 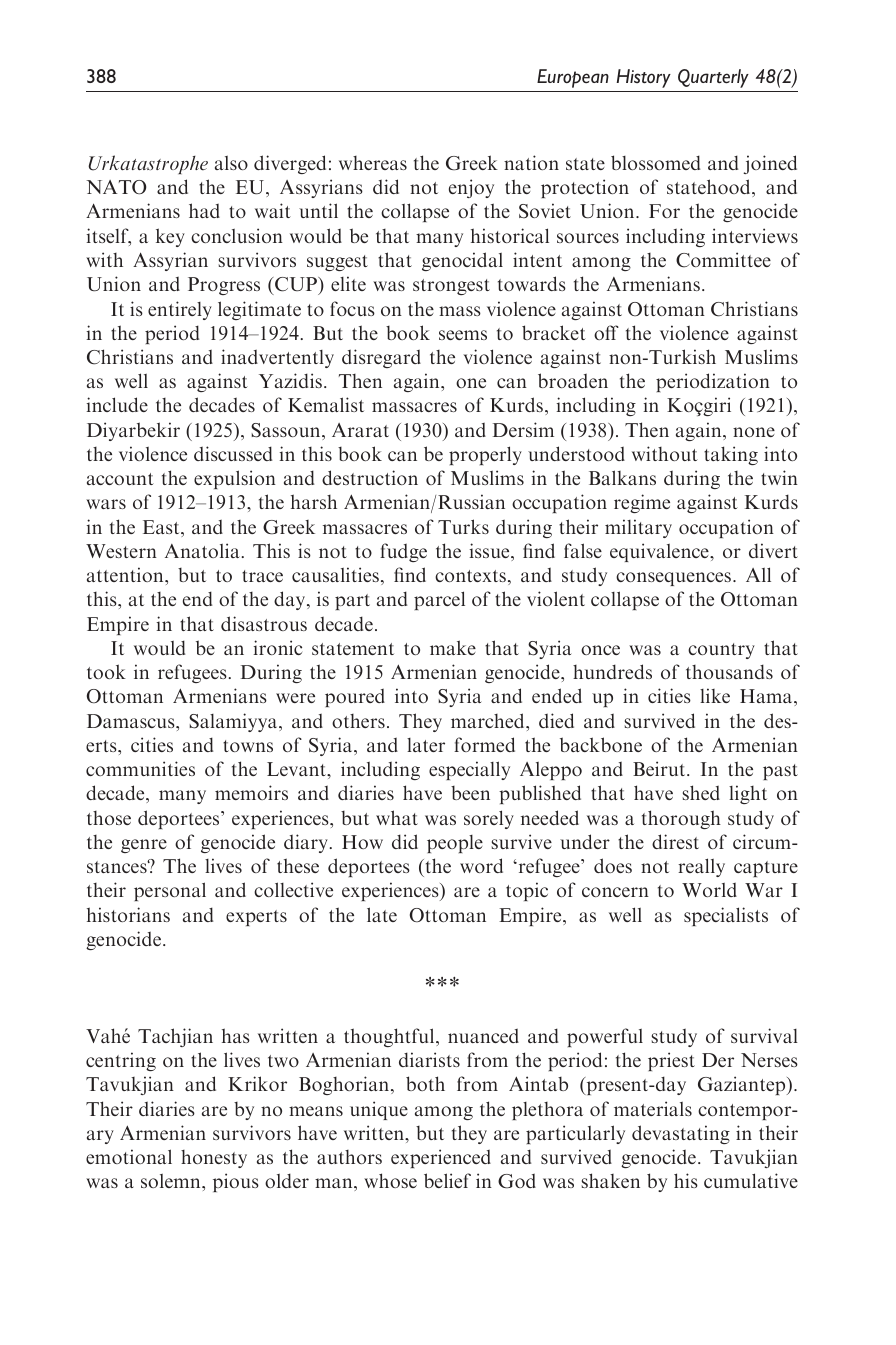 I want to click on devastating, so click(x=681, y=1134).
